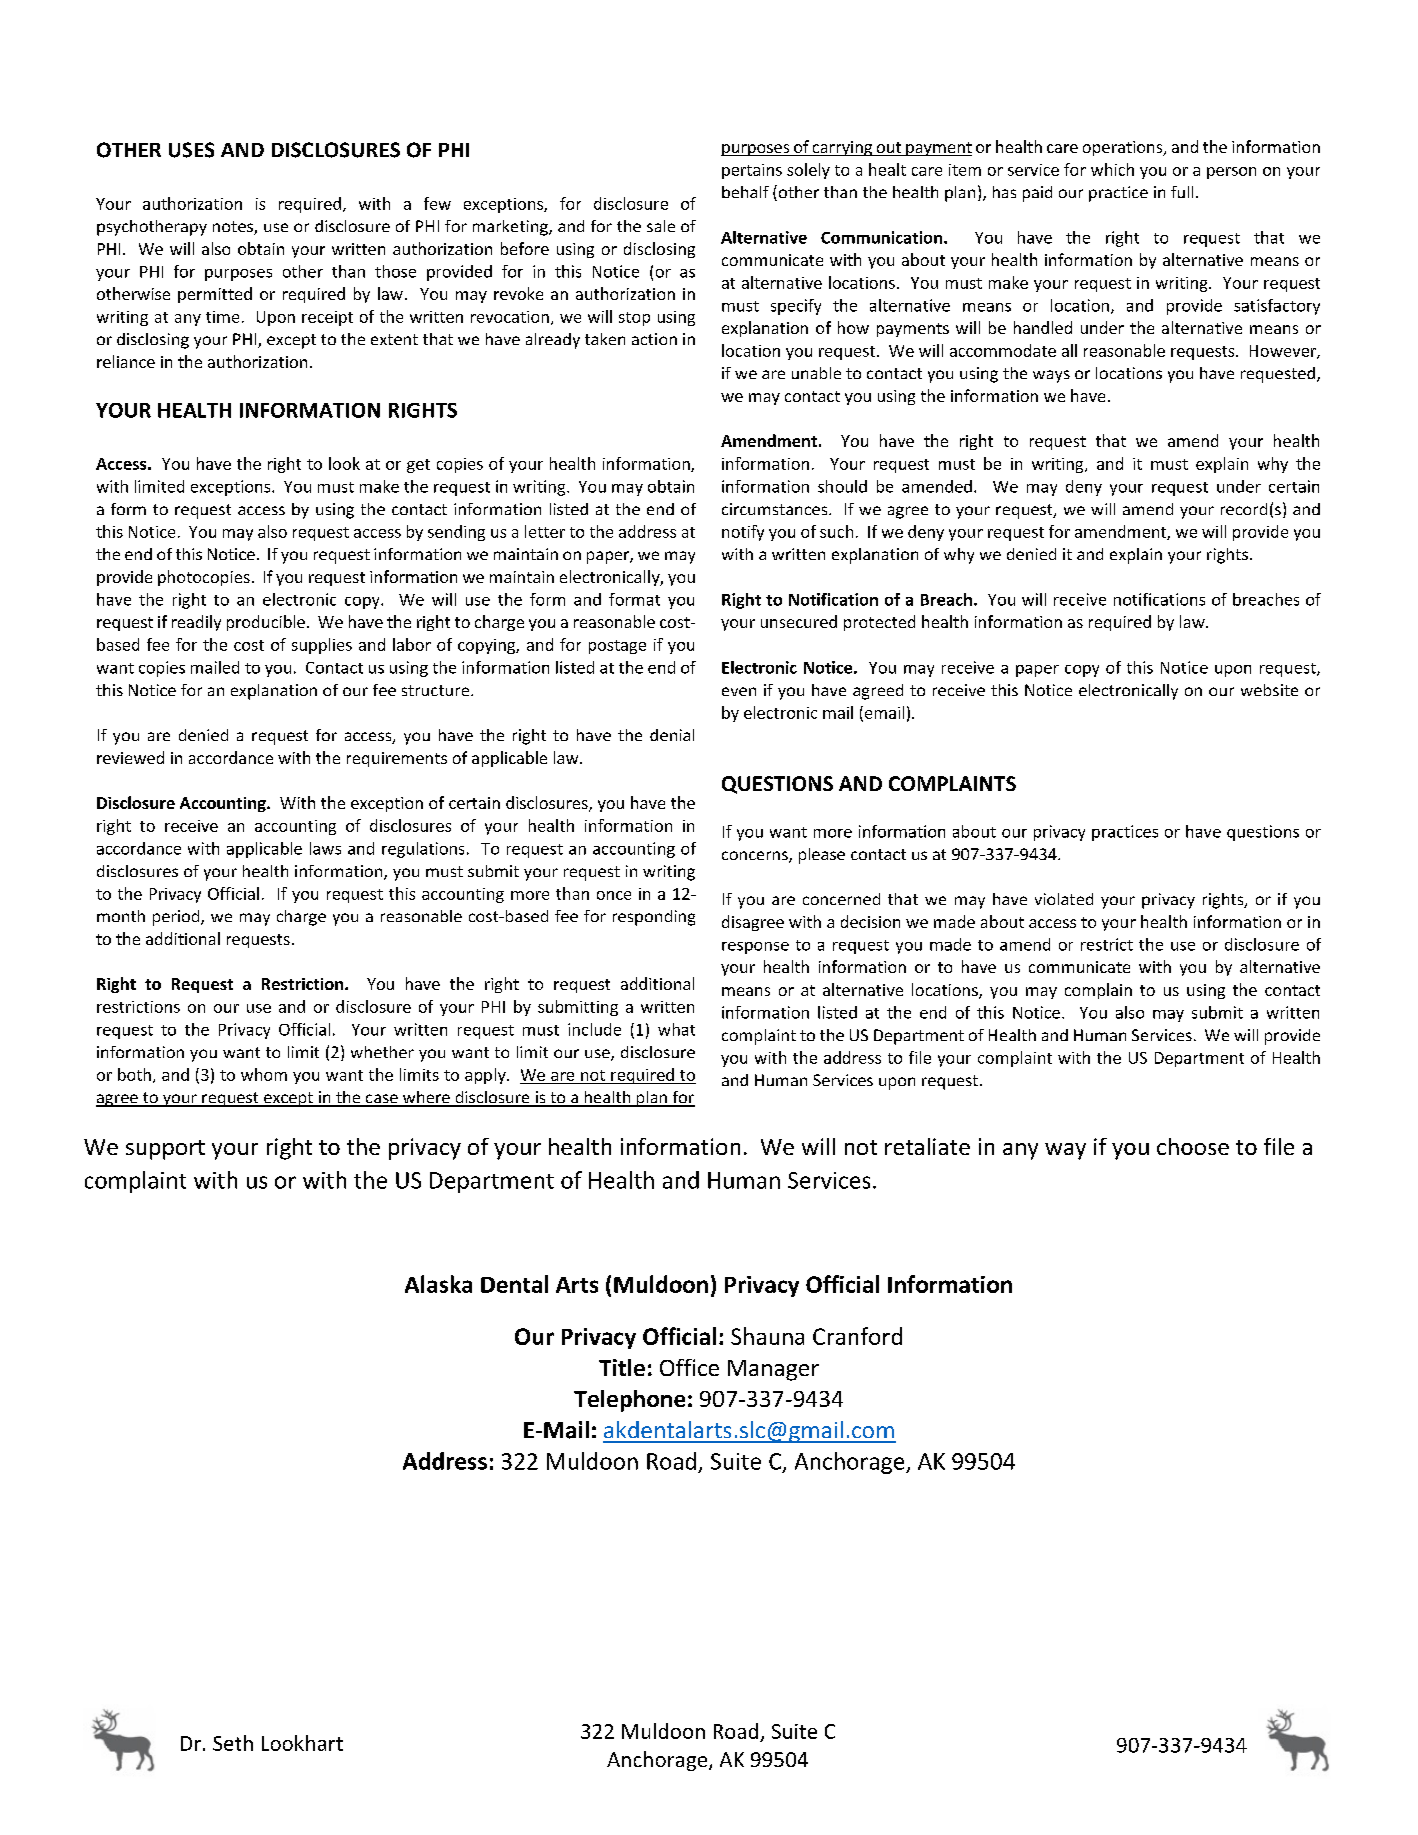 This image has height=1835, width=1418. What do you see at coordinates (1064, 899) in the image?
I see `violated` at bounding box center [1064, 899].
